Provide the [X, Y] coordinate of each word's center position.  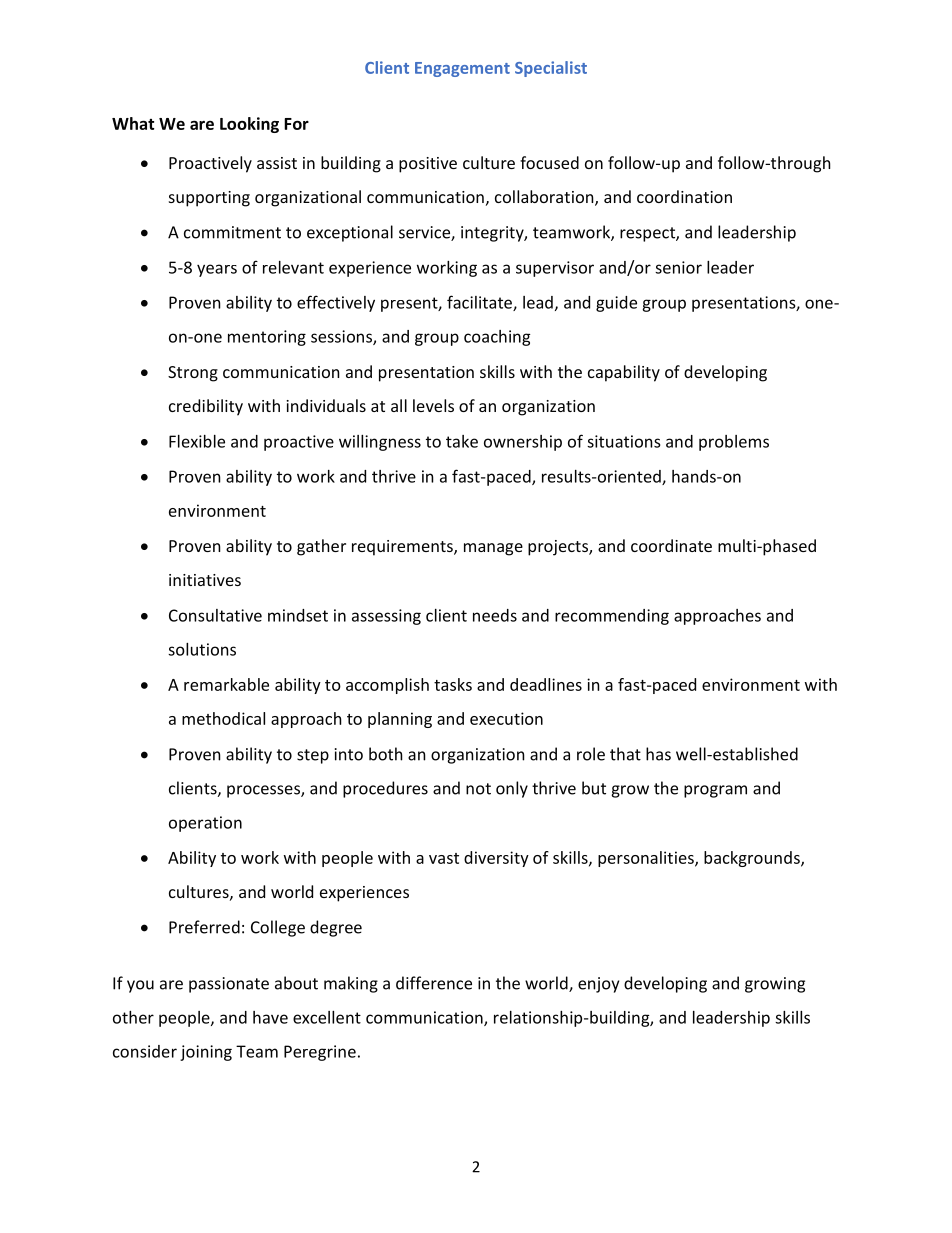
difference [434, 983]
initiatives [205, 580]
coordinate [671, 545]
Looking [249, 125]
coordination [684, 196]
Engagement [462, 69]
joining [206, 1053]
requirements [403, 548]
